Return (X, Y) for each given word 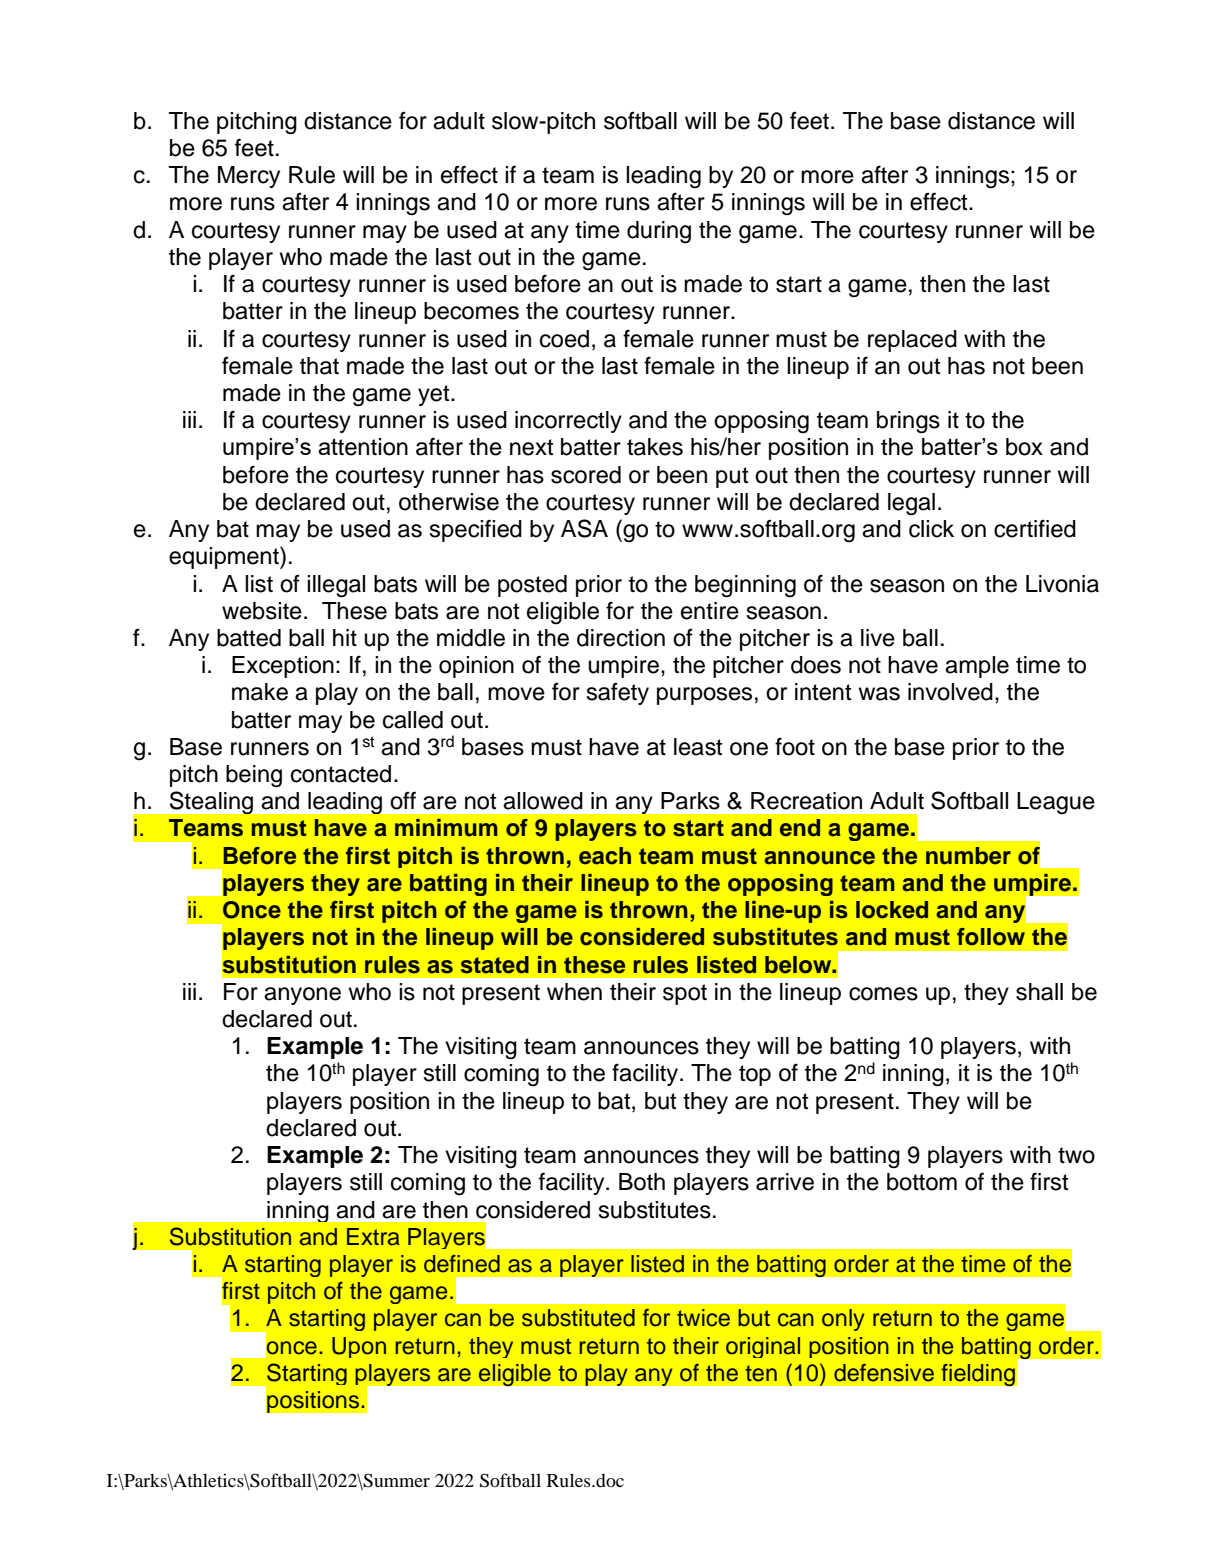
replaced (912, 341)
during (659, 232)
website (262, 611)
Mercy (249, 177)
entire (710, 611)
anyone (302, 996)
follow (991, 937)
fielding (978, 1374)
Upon (359, 1347)
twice (703, 1318)
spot (685, 994)
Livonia (1062, 584)
